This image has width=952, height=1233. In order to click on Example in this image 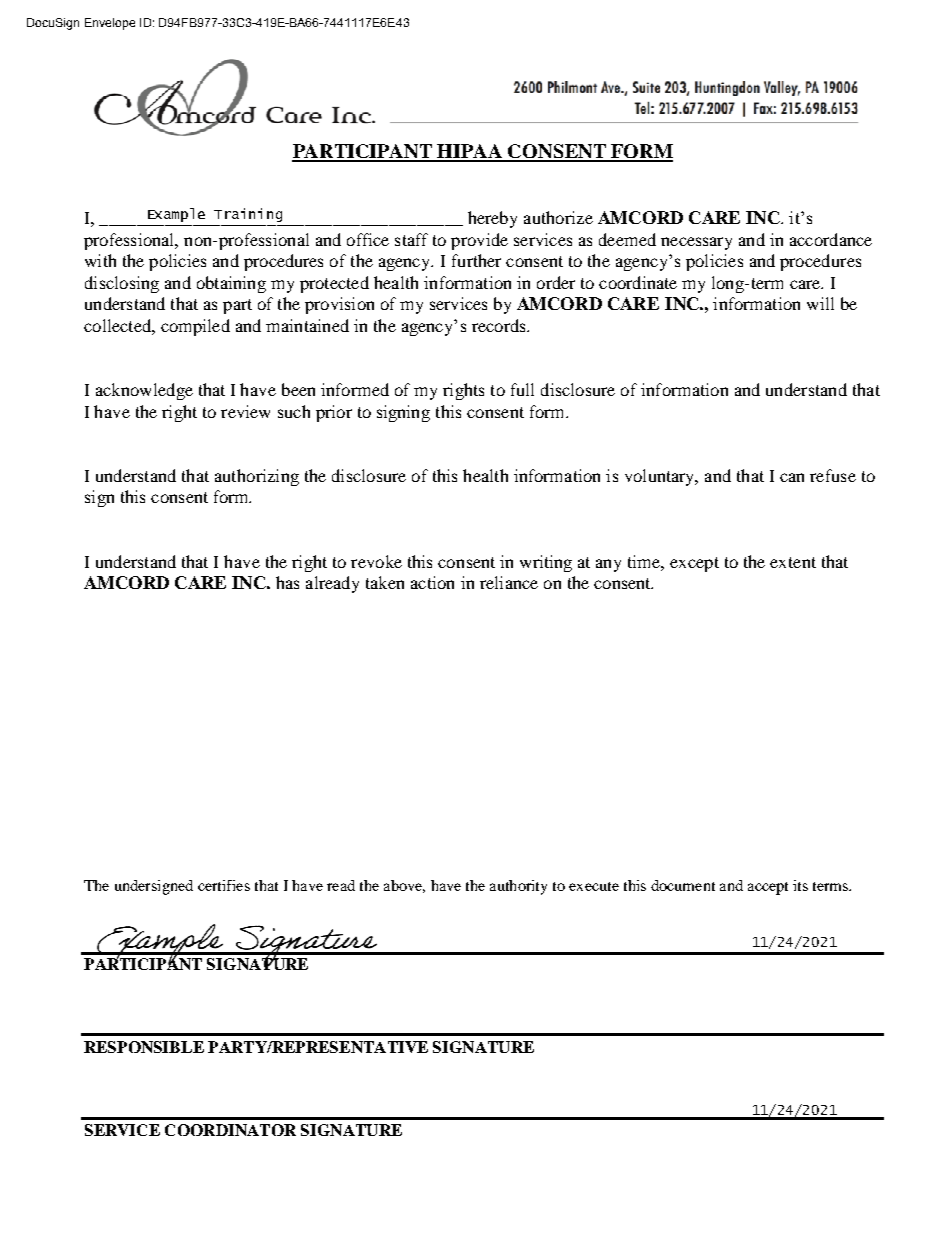, I will do `click(176, 215)`.
